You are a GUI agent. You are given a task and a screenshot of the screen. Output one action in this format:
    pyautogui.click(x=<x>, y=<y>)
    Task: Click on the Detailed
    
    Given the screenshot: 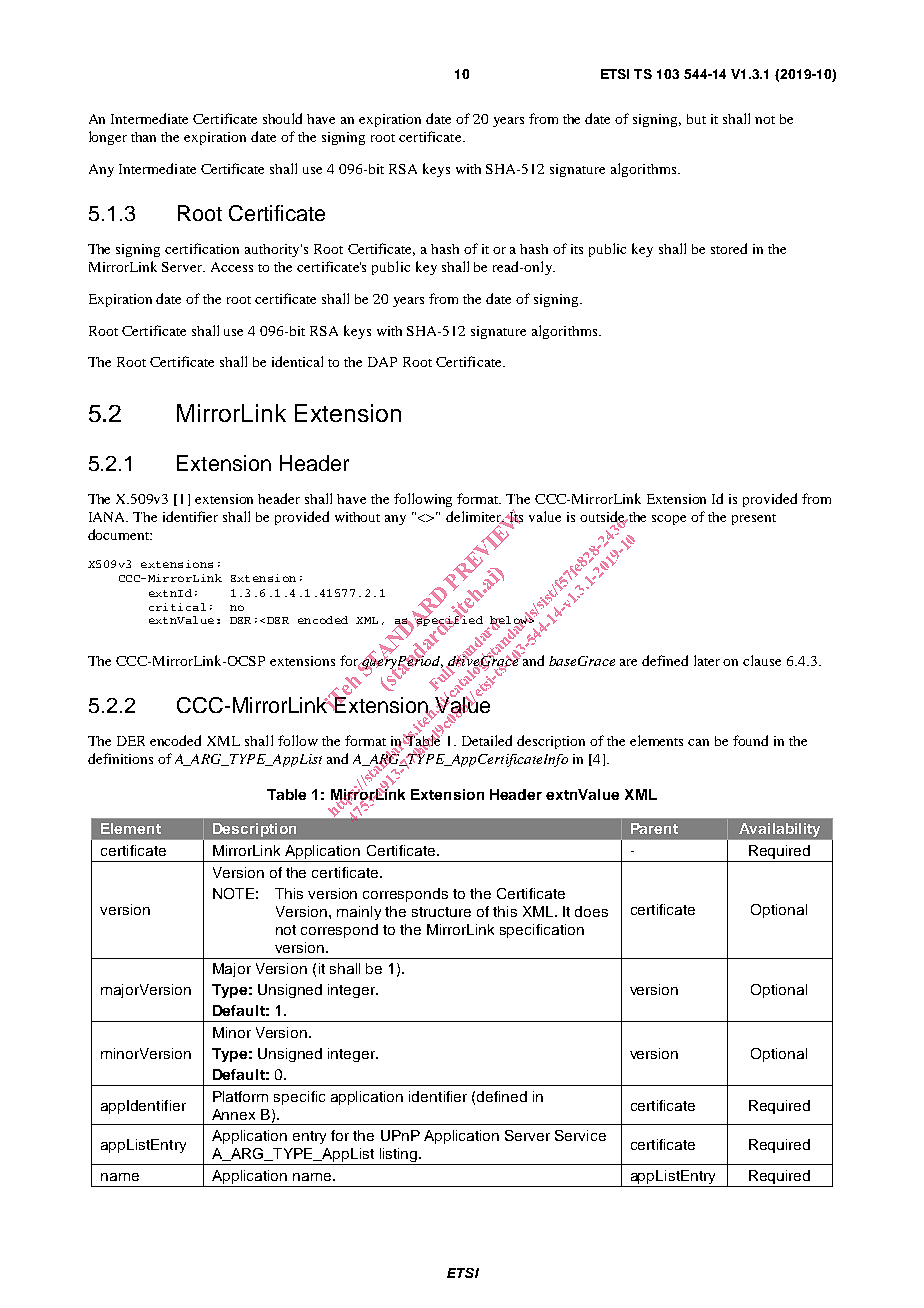 What is the action you would take?
    pyautogui.click(x=487, y=740)
